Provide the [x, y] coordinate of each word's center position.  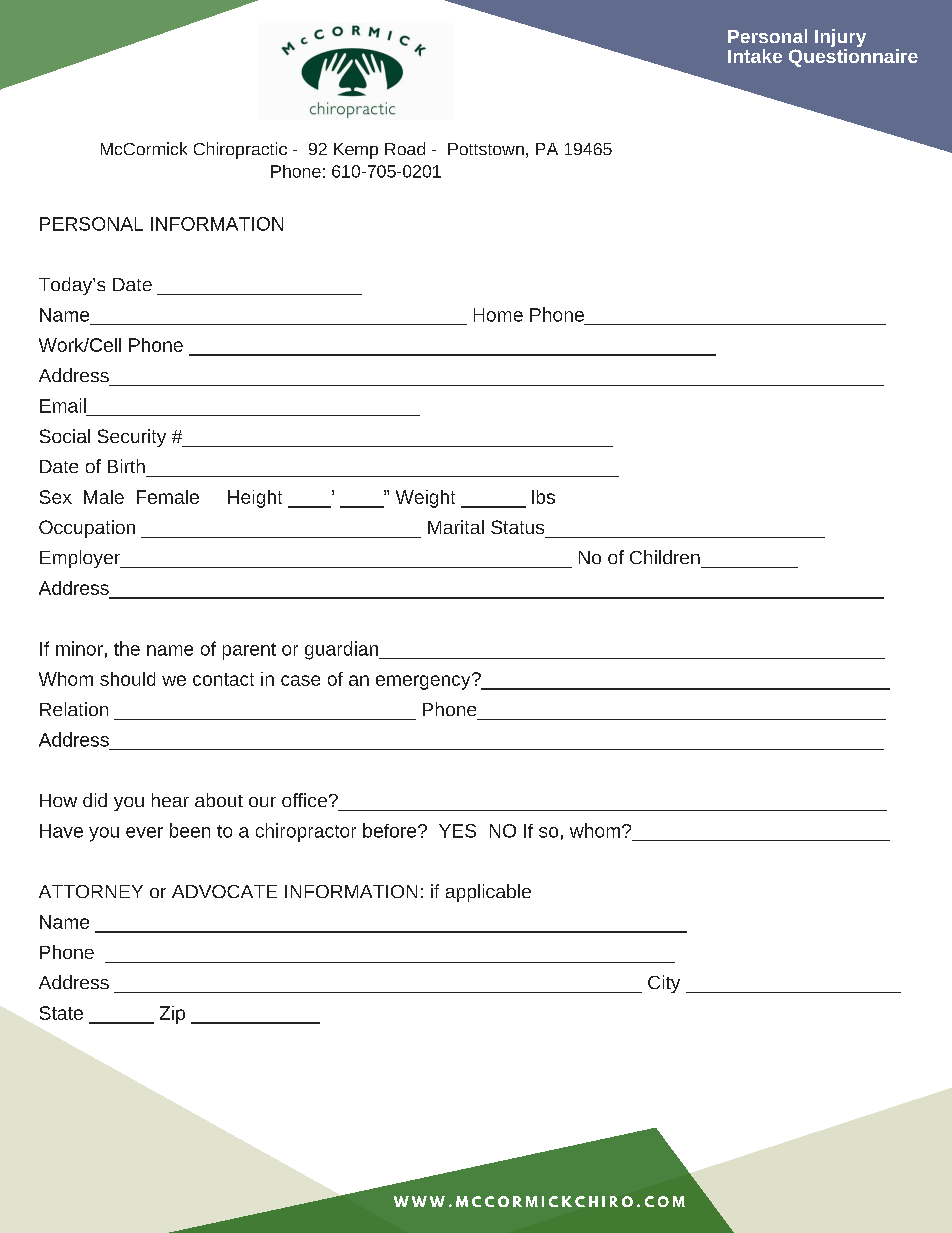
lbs [543, 497]
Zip [172, 1015]
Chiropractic [240, 150]
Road [405, 148]
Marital [456, 527]
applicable [488, 893]
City [664, 984]
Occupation [87, 529]
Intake [755, 56]
